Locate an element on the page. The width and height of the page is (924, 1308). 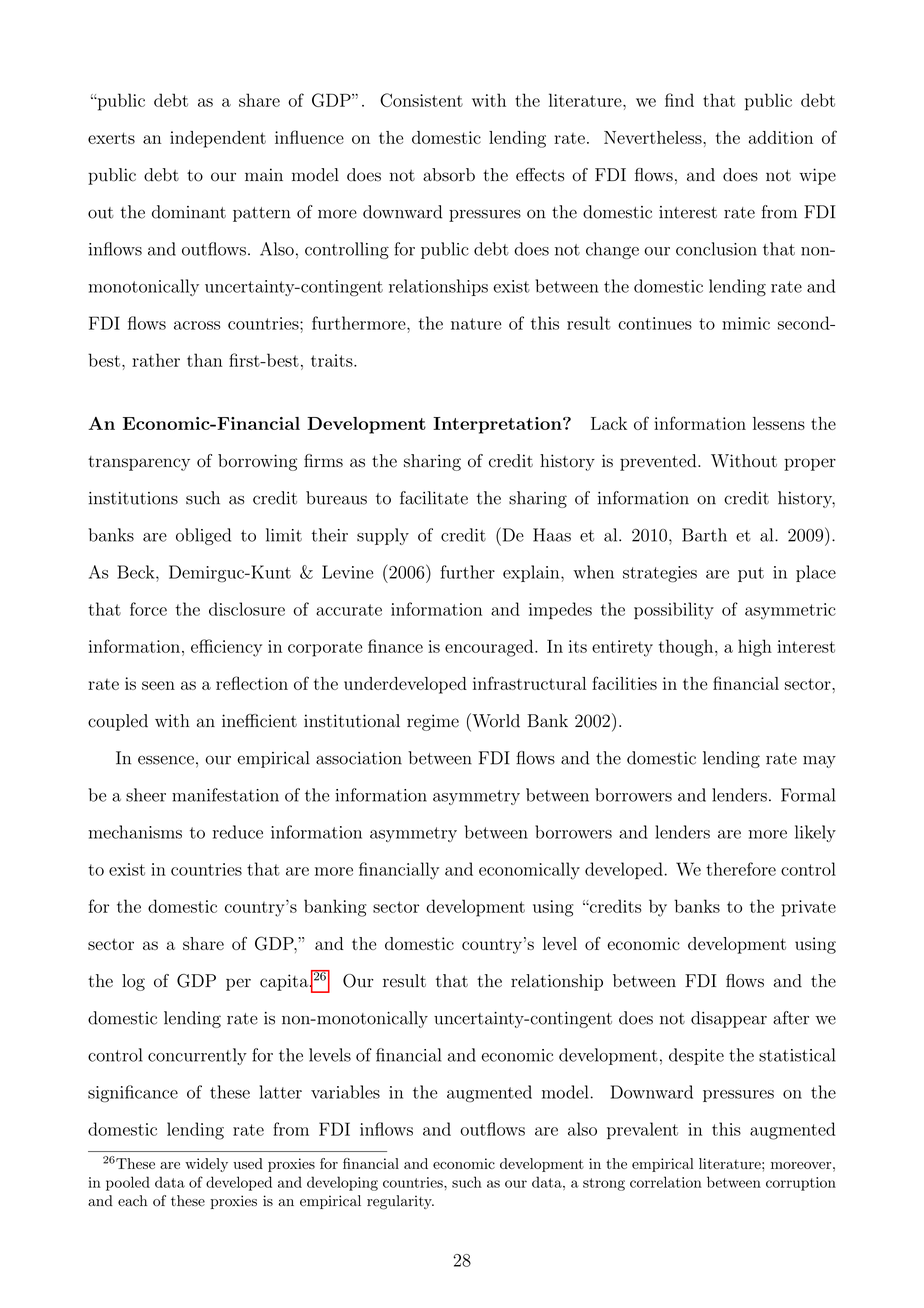
may is located at coordinates (819, 762).
